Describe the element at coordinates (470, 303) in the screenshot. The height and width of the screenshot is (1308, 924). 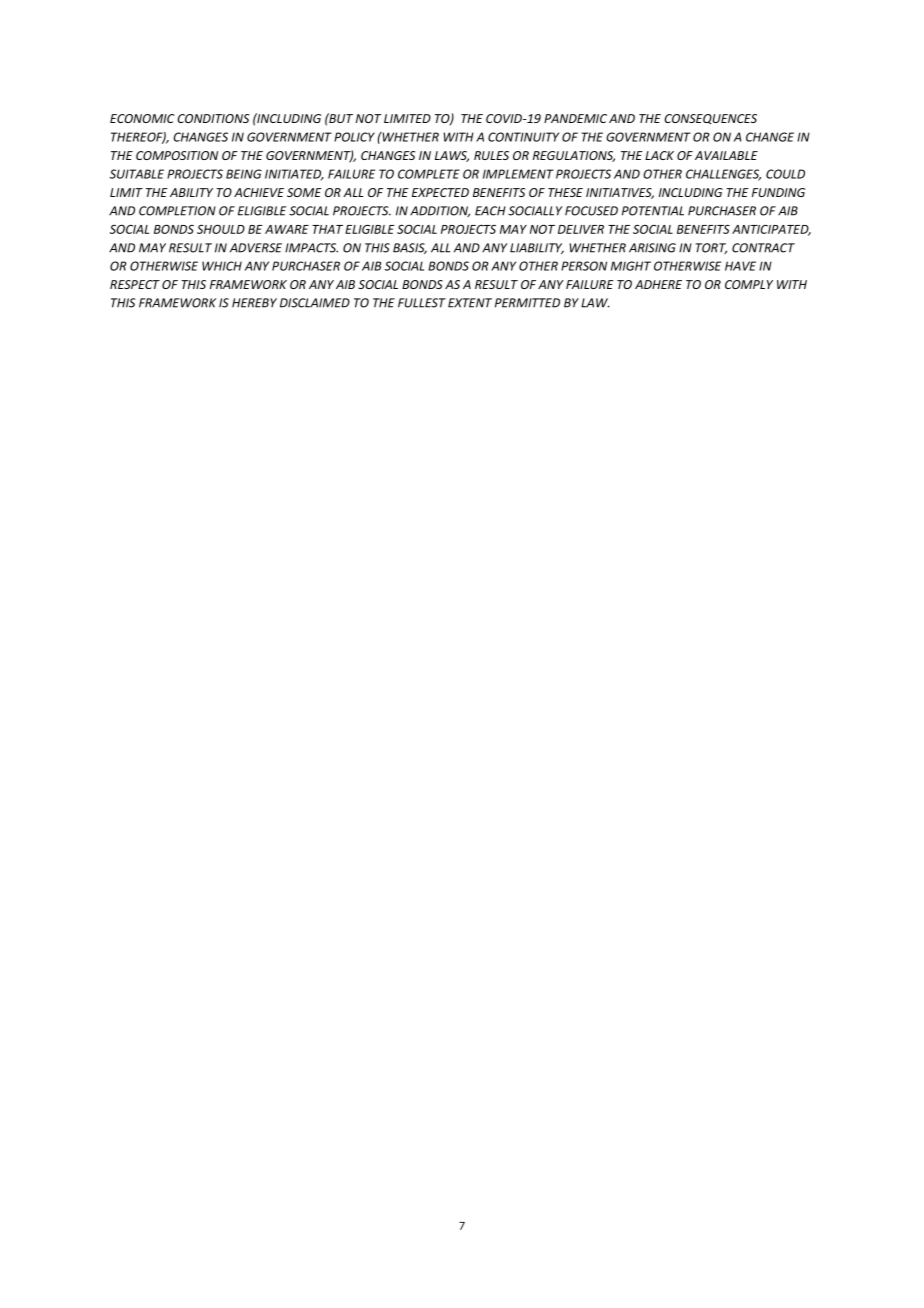
I see `EXTENT` at that location.
